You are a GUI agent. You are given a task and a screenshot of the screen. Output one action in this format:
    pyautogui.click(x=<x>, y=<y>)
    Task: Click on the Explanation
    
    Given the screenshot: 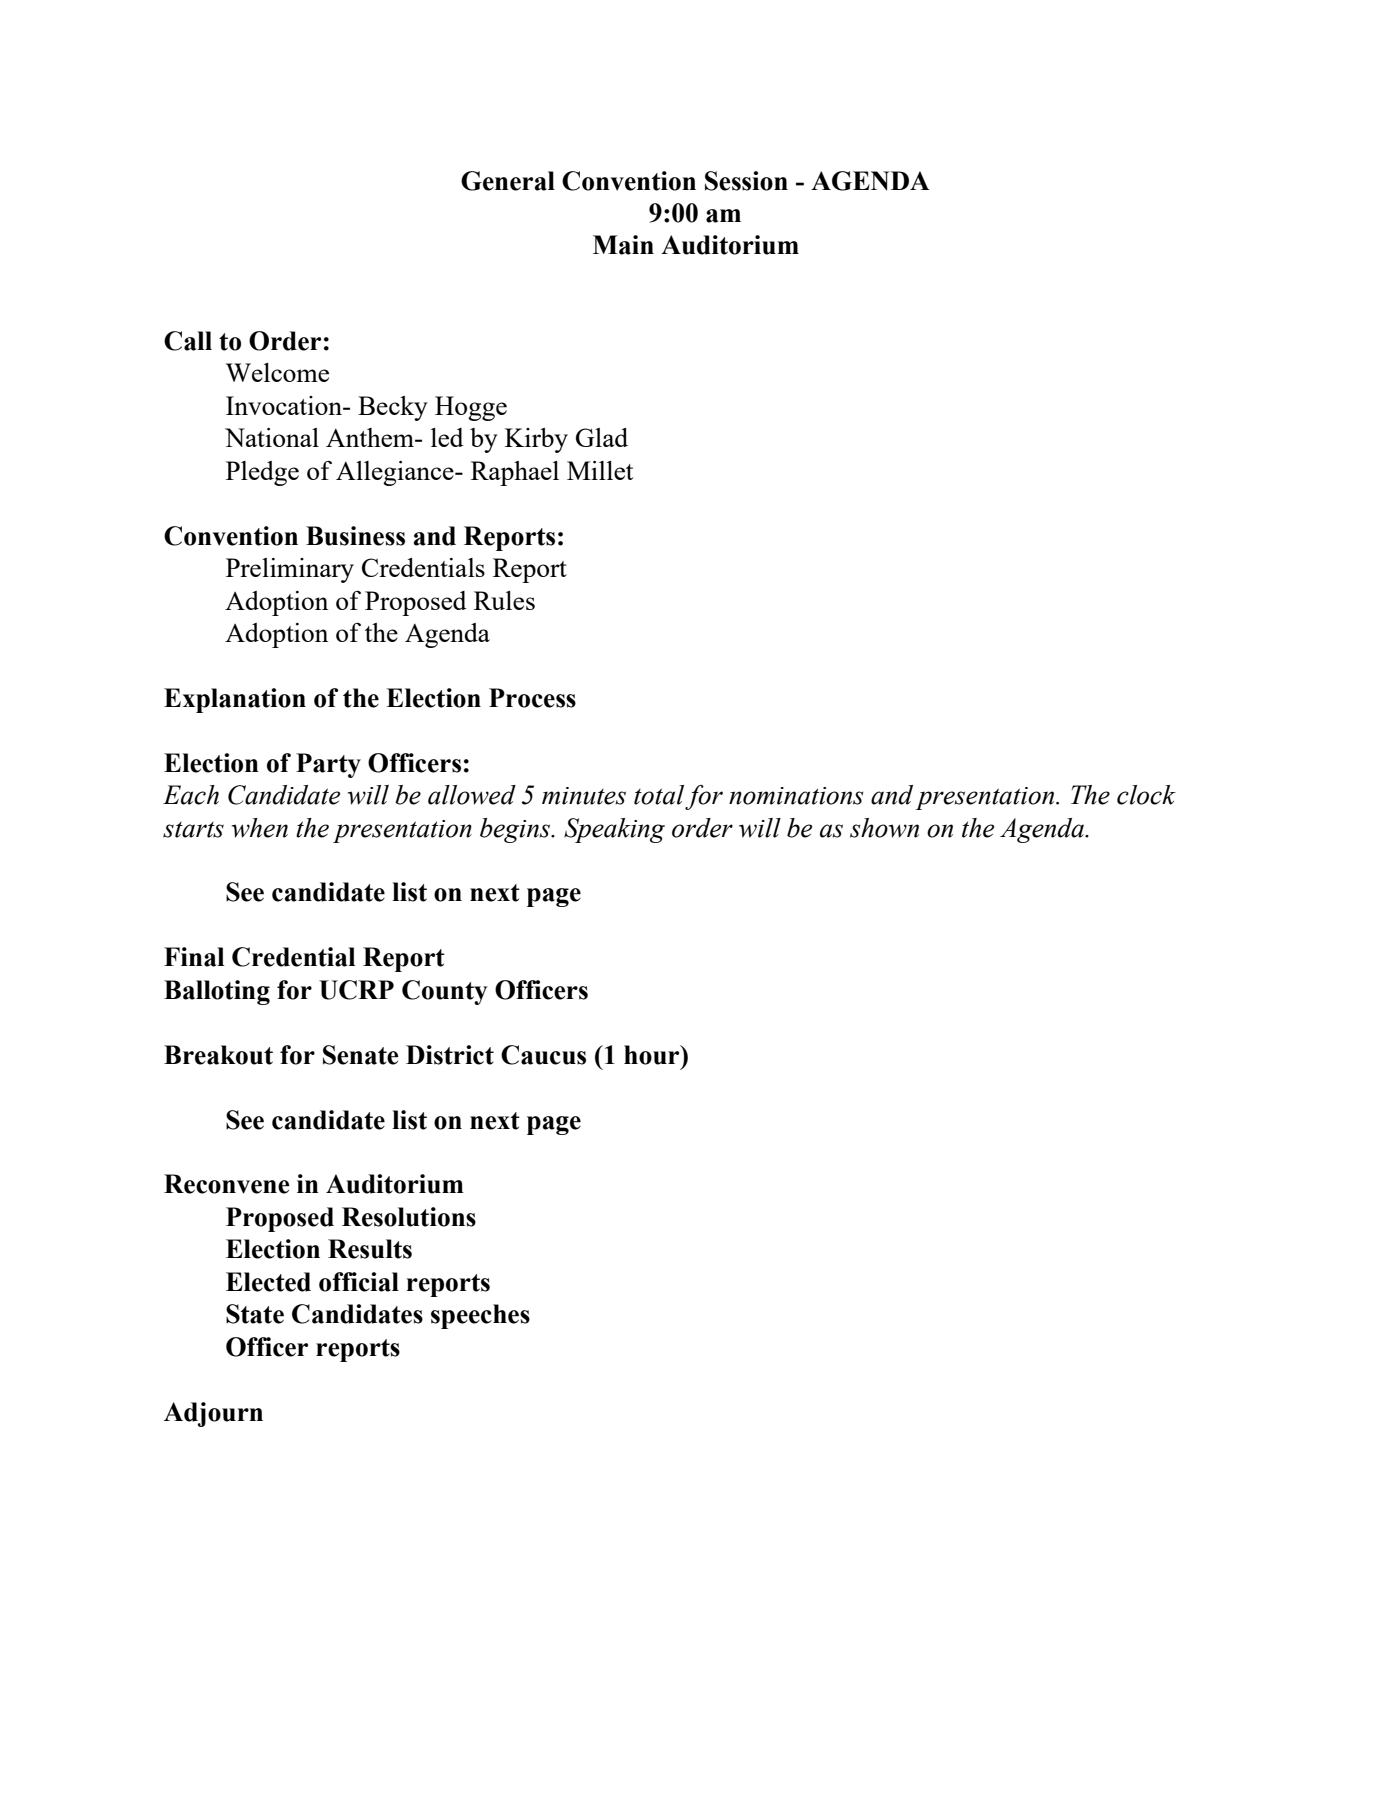 What is the action you would take?
    pyautogui.click(x=235, y=700)
